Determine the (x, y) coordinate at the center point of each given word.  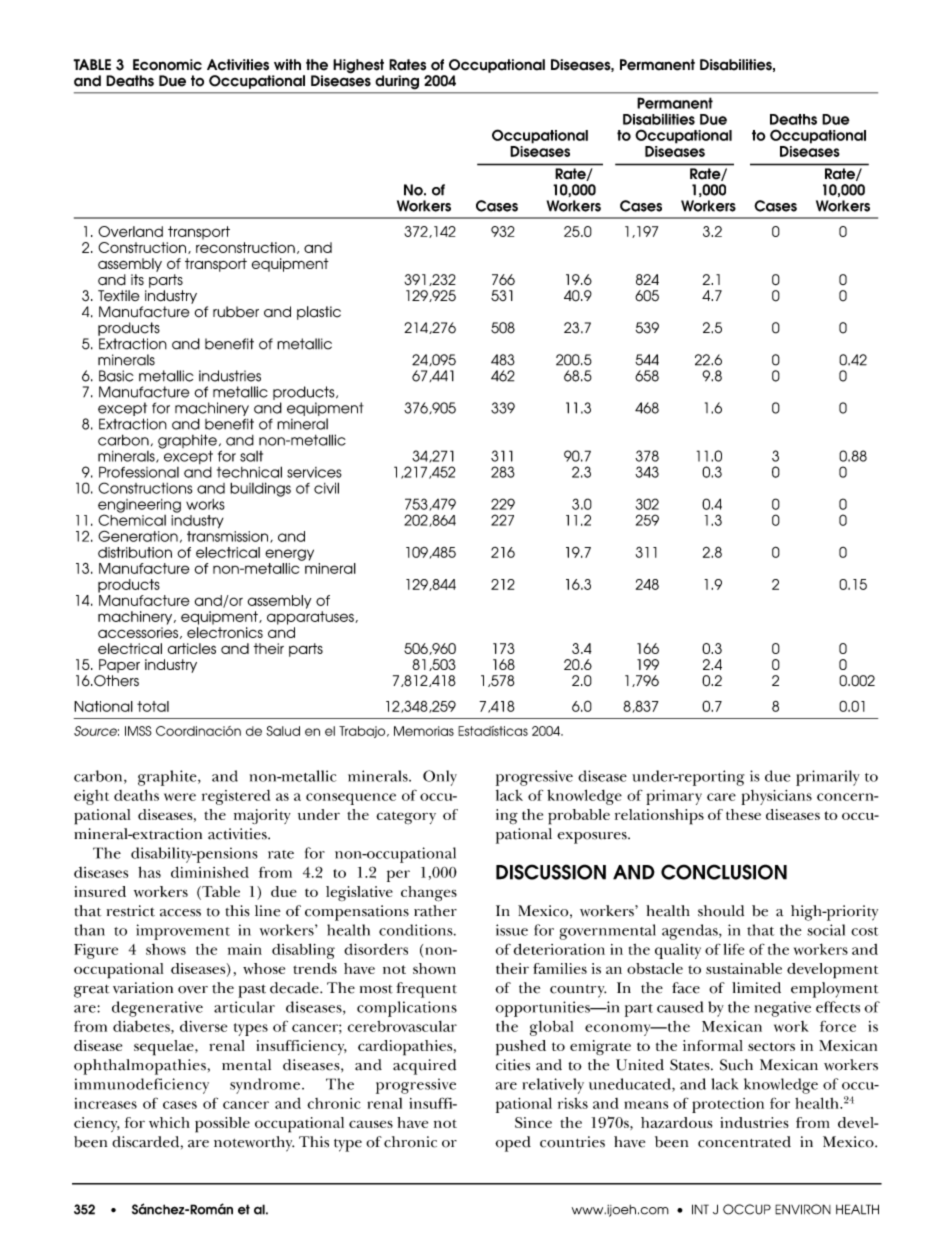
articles (192, 648)
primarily (828, 778)
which (169, 1122)
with (287, 64)
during (397, 82)
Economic (167, 65)
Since (533, 1122)
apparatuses (311, 618)
